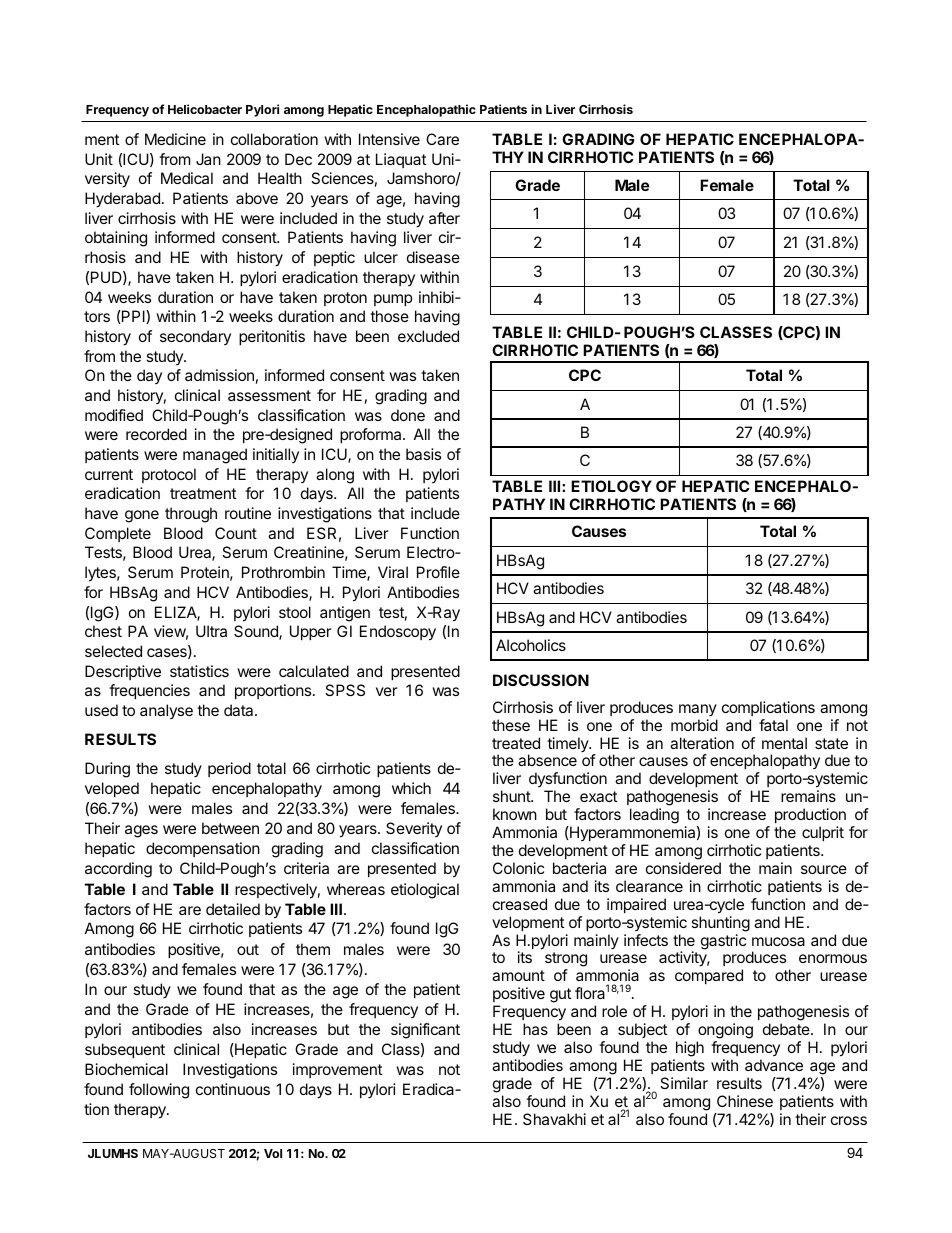 This screenshot has height=1233, width=952. I want to click on after, so click(444, 218).
